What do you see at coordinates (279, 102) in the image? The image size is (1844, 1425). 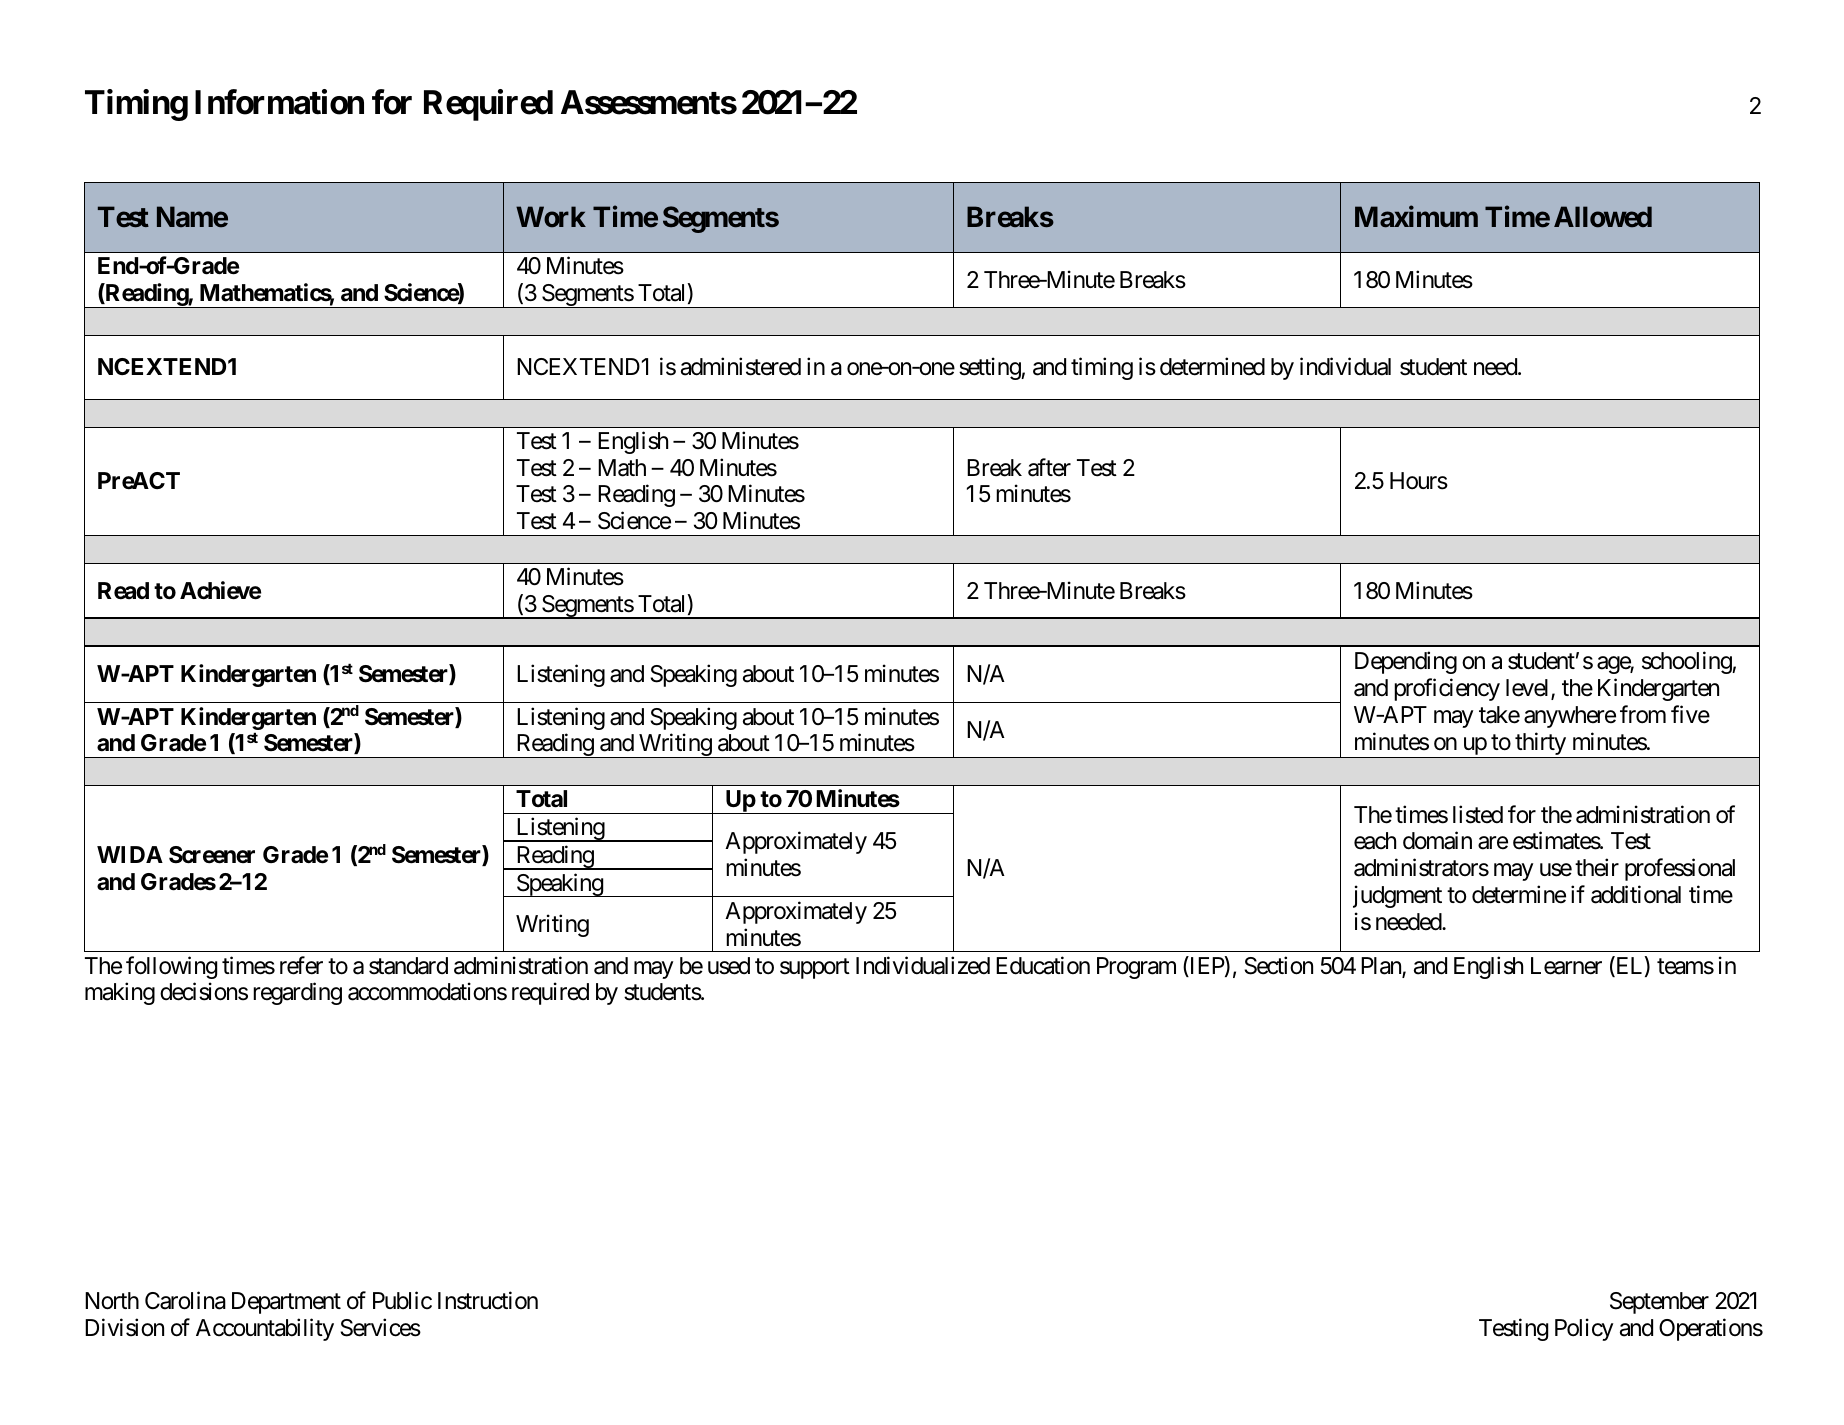 I see `Information` at bounding box center [279, 102].
